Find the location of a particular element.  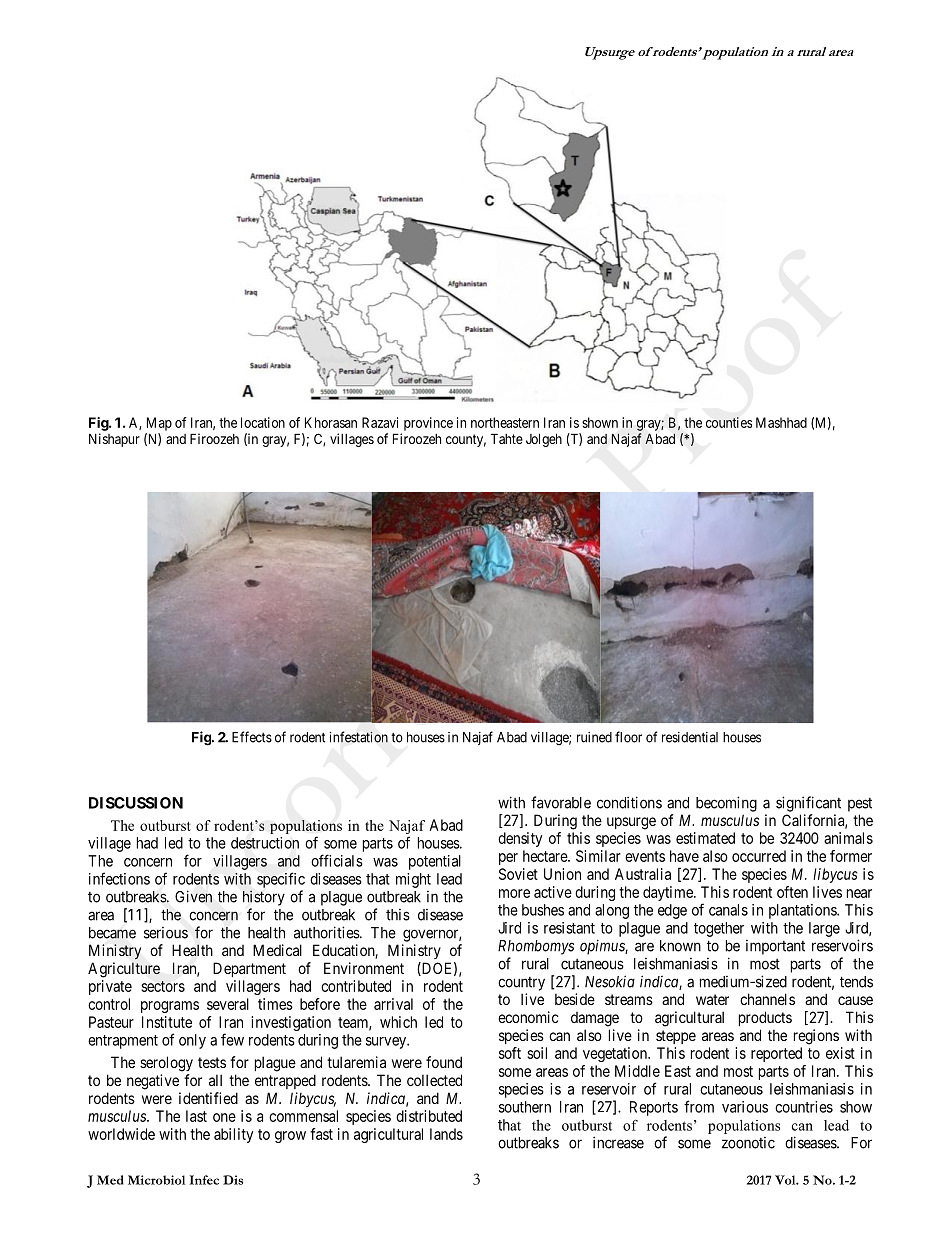

plantations is located at coordinates (803, 911).
